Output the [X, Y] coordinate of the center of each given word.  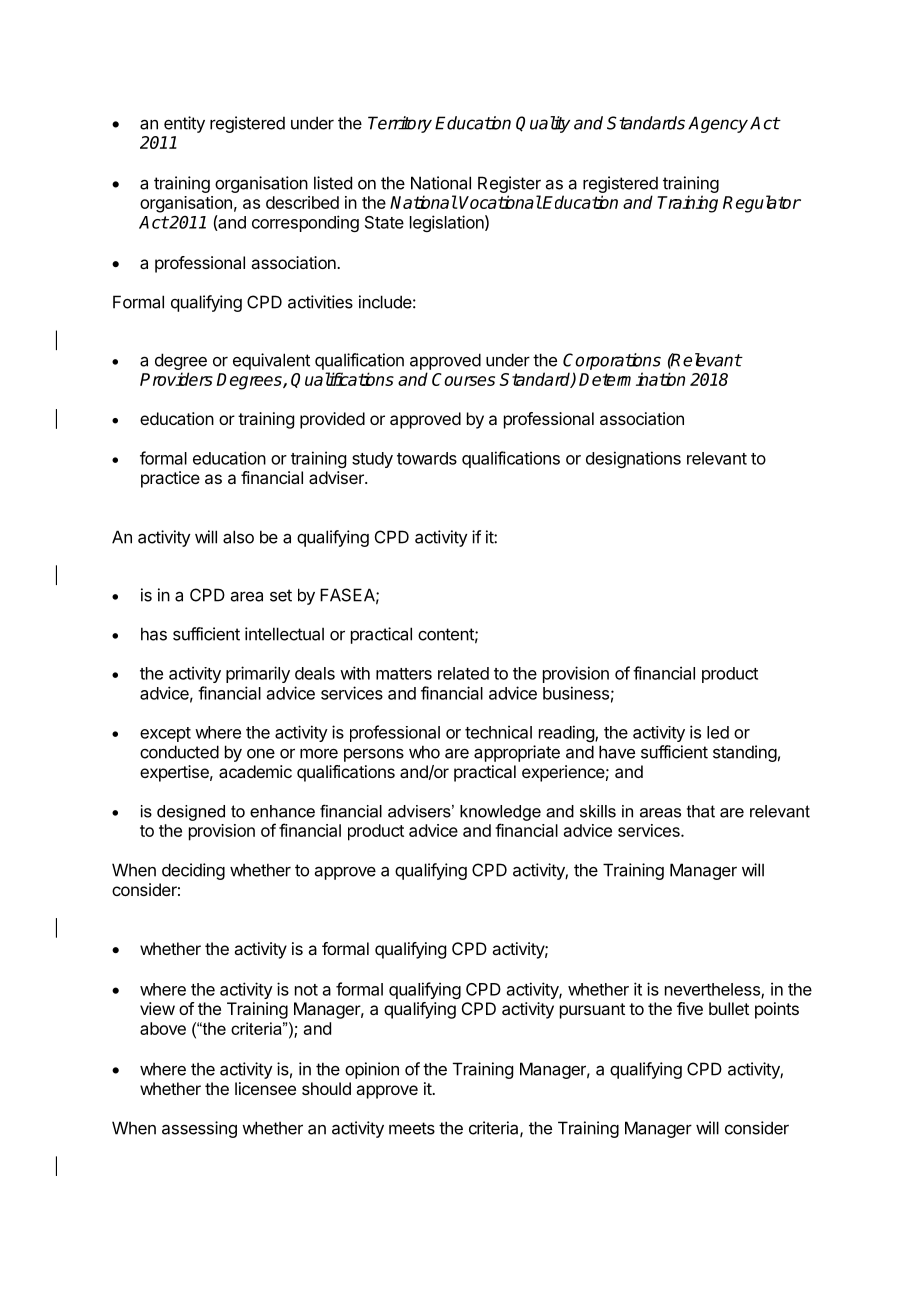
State [384, 222]
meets [412, 1128]
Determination [632, 379]
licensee [265, 1088]
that [701, 811]
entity [184, 124]
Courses [463, 379]
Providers [176, 379]
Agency [718, 124]
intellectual [284, 634]
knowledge [500, 813]
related [463, 673]
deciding [193, 871]
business [576, 693]
